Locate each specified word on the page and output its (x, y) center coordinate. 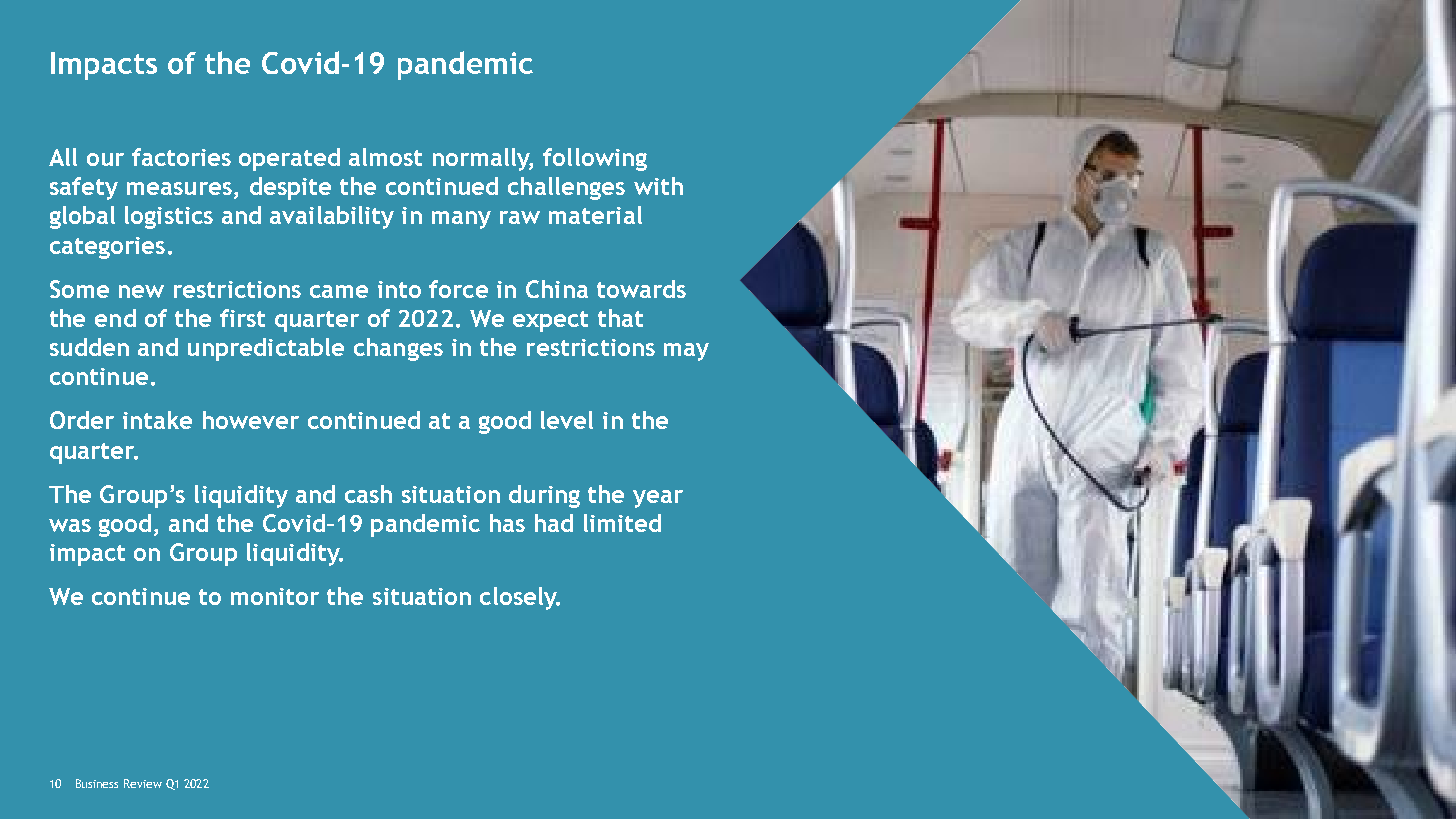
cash (368, 494)
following (595, 159)
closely (519, 598)
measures (179, 188)
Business (97, 783)
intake (157, 420)
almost (385, 157)
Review (143, 783)
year (658, 499)
